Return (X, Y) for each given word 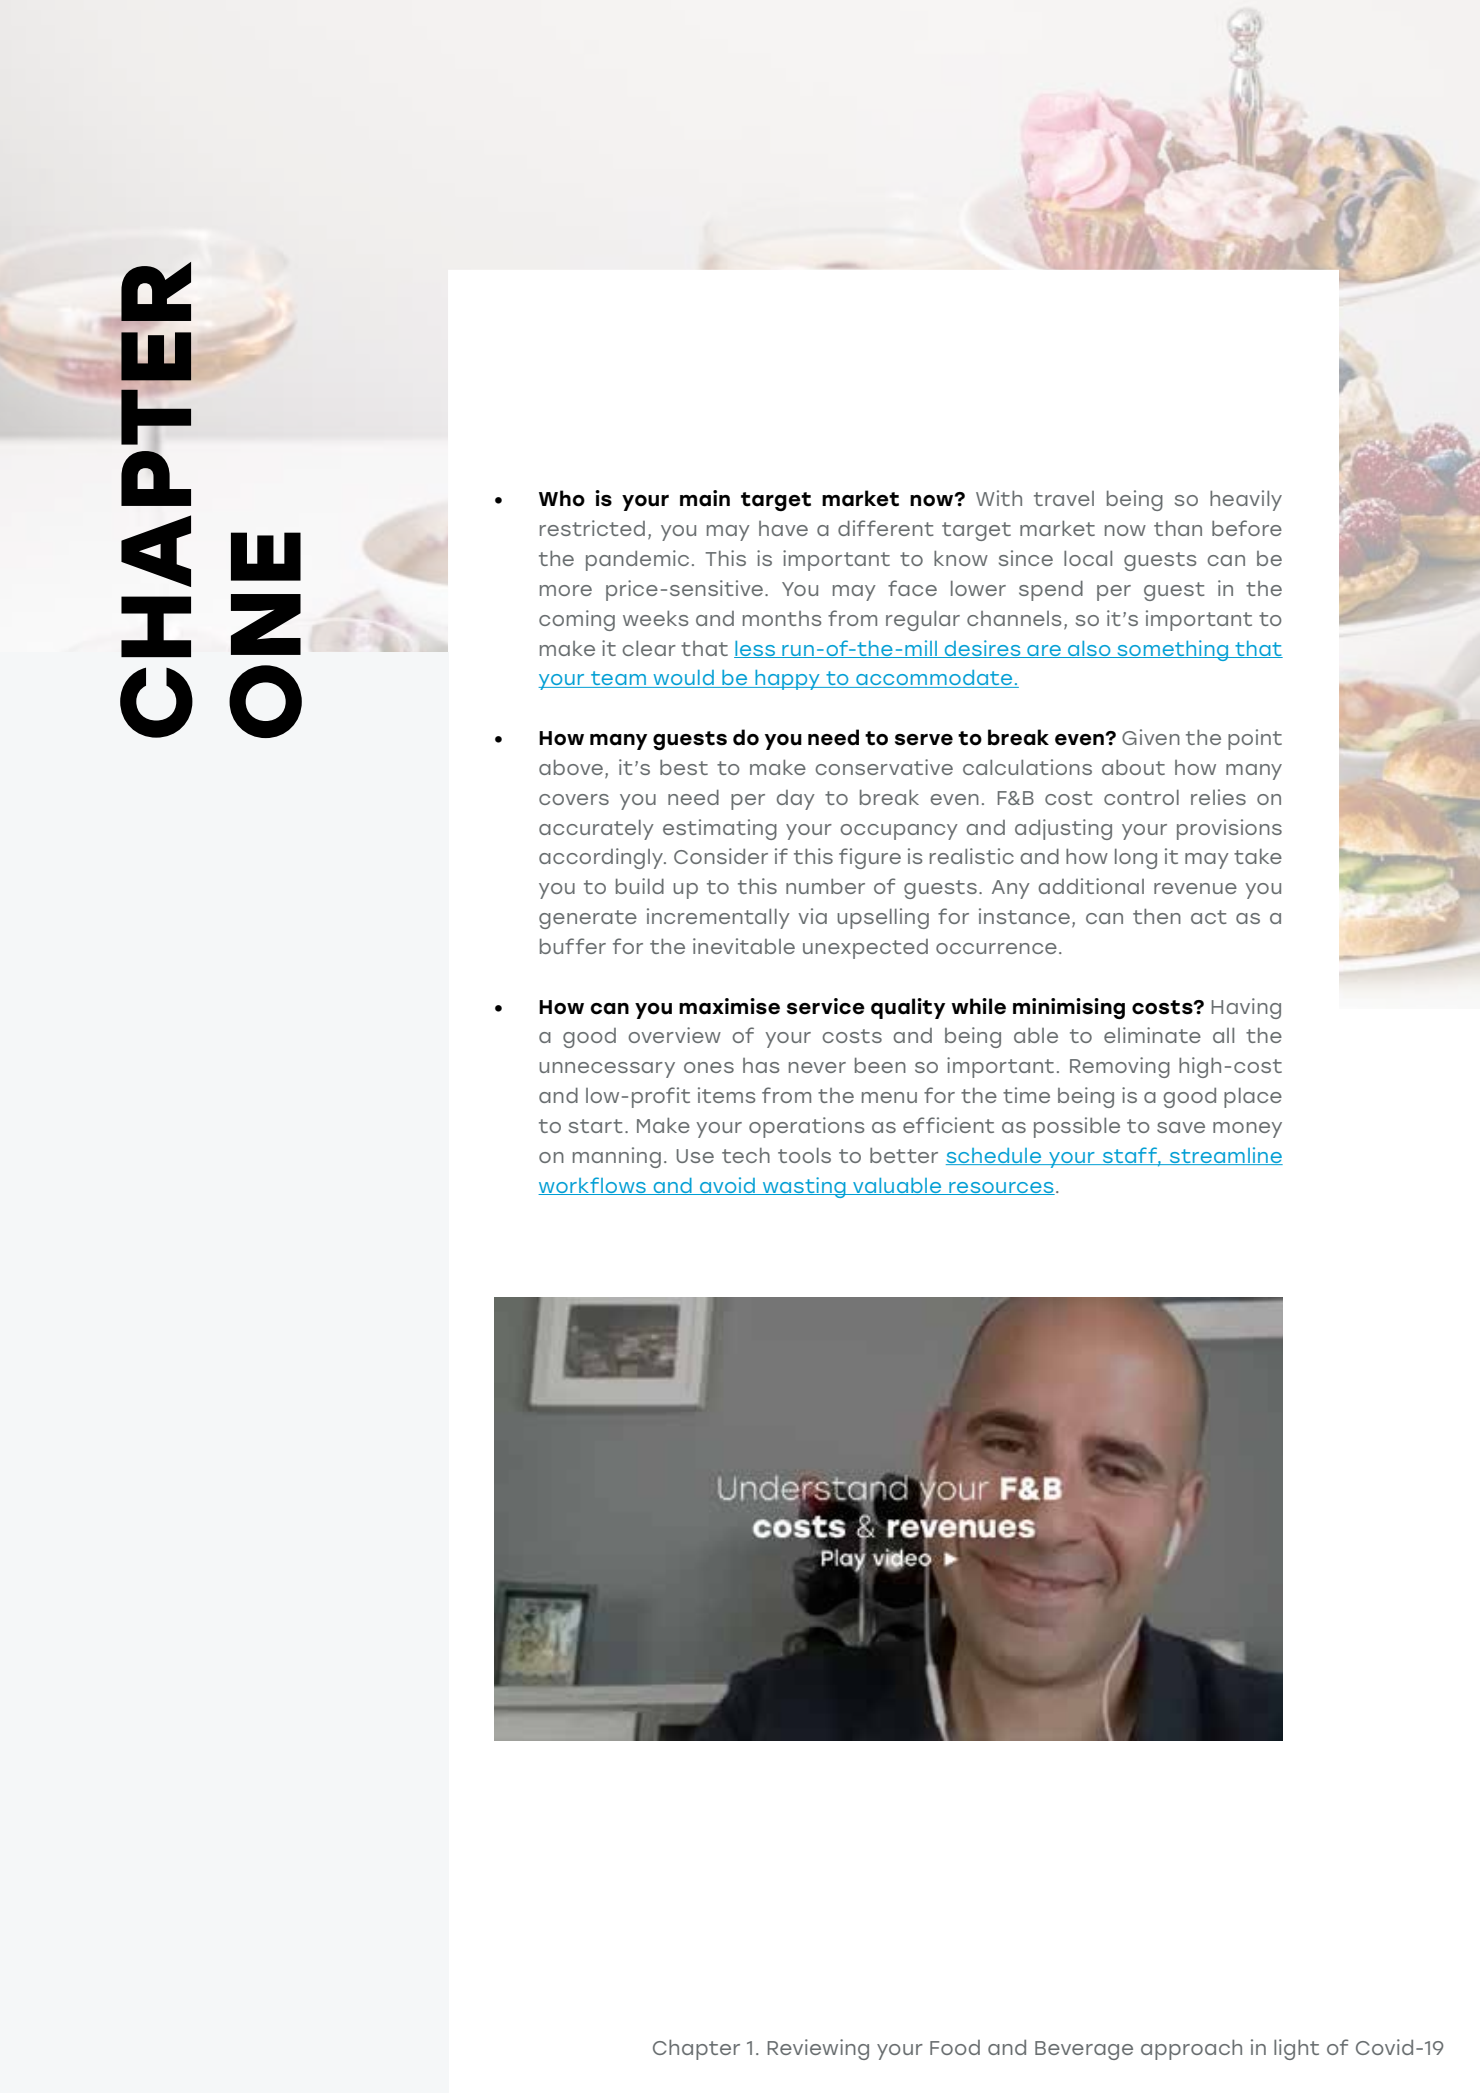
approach (1191, 2049)
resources (1001, 1188)
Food (955, 2047)
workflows (593, 1186)
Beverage (1084, 2050)
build (640, 886)
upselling (883, 918)
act (1209, 917)
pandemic (637, 560)
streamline (1225, 1156)
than (1178, 528)
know (961, 558)
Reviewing (818, 2049)
